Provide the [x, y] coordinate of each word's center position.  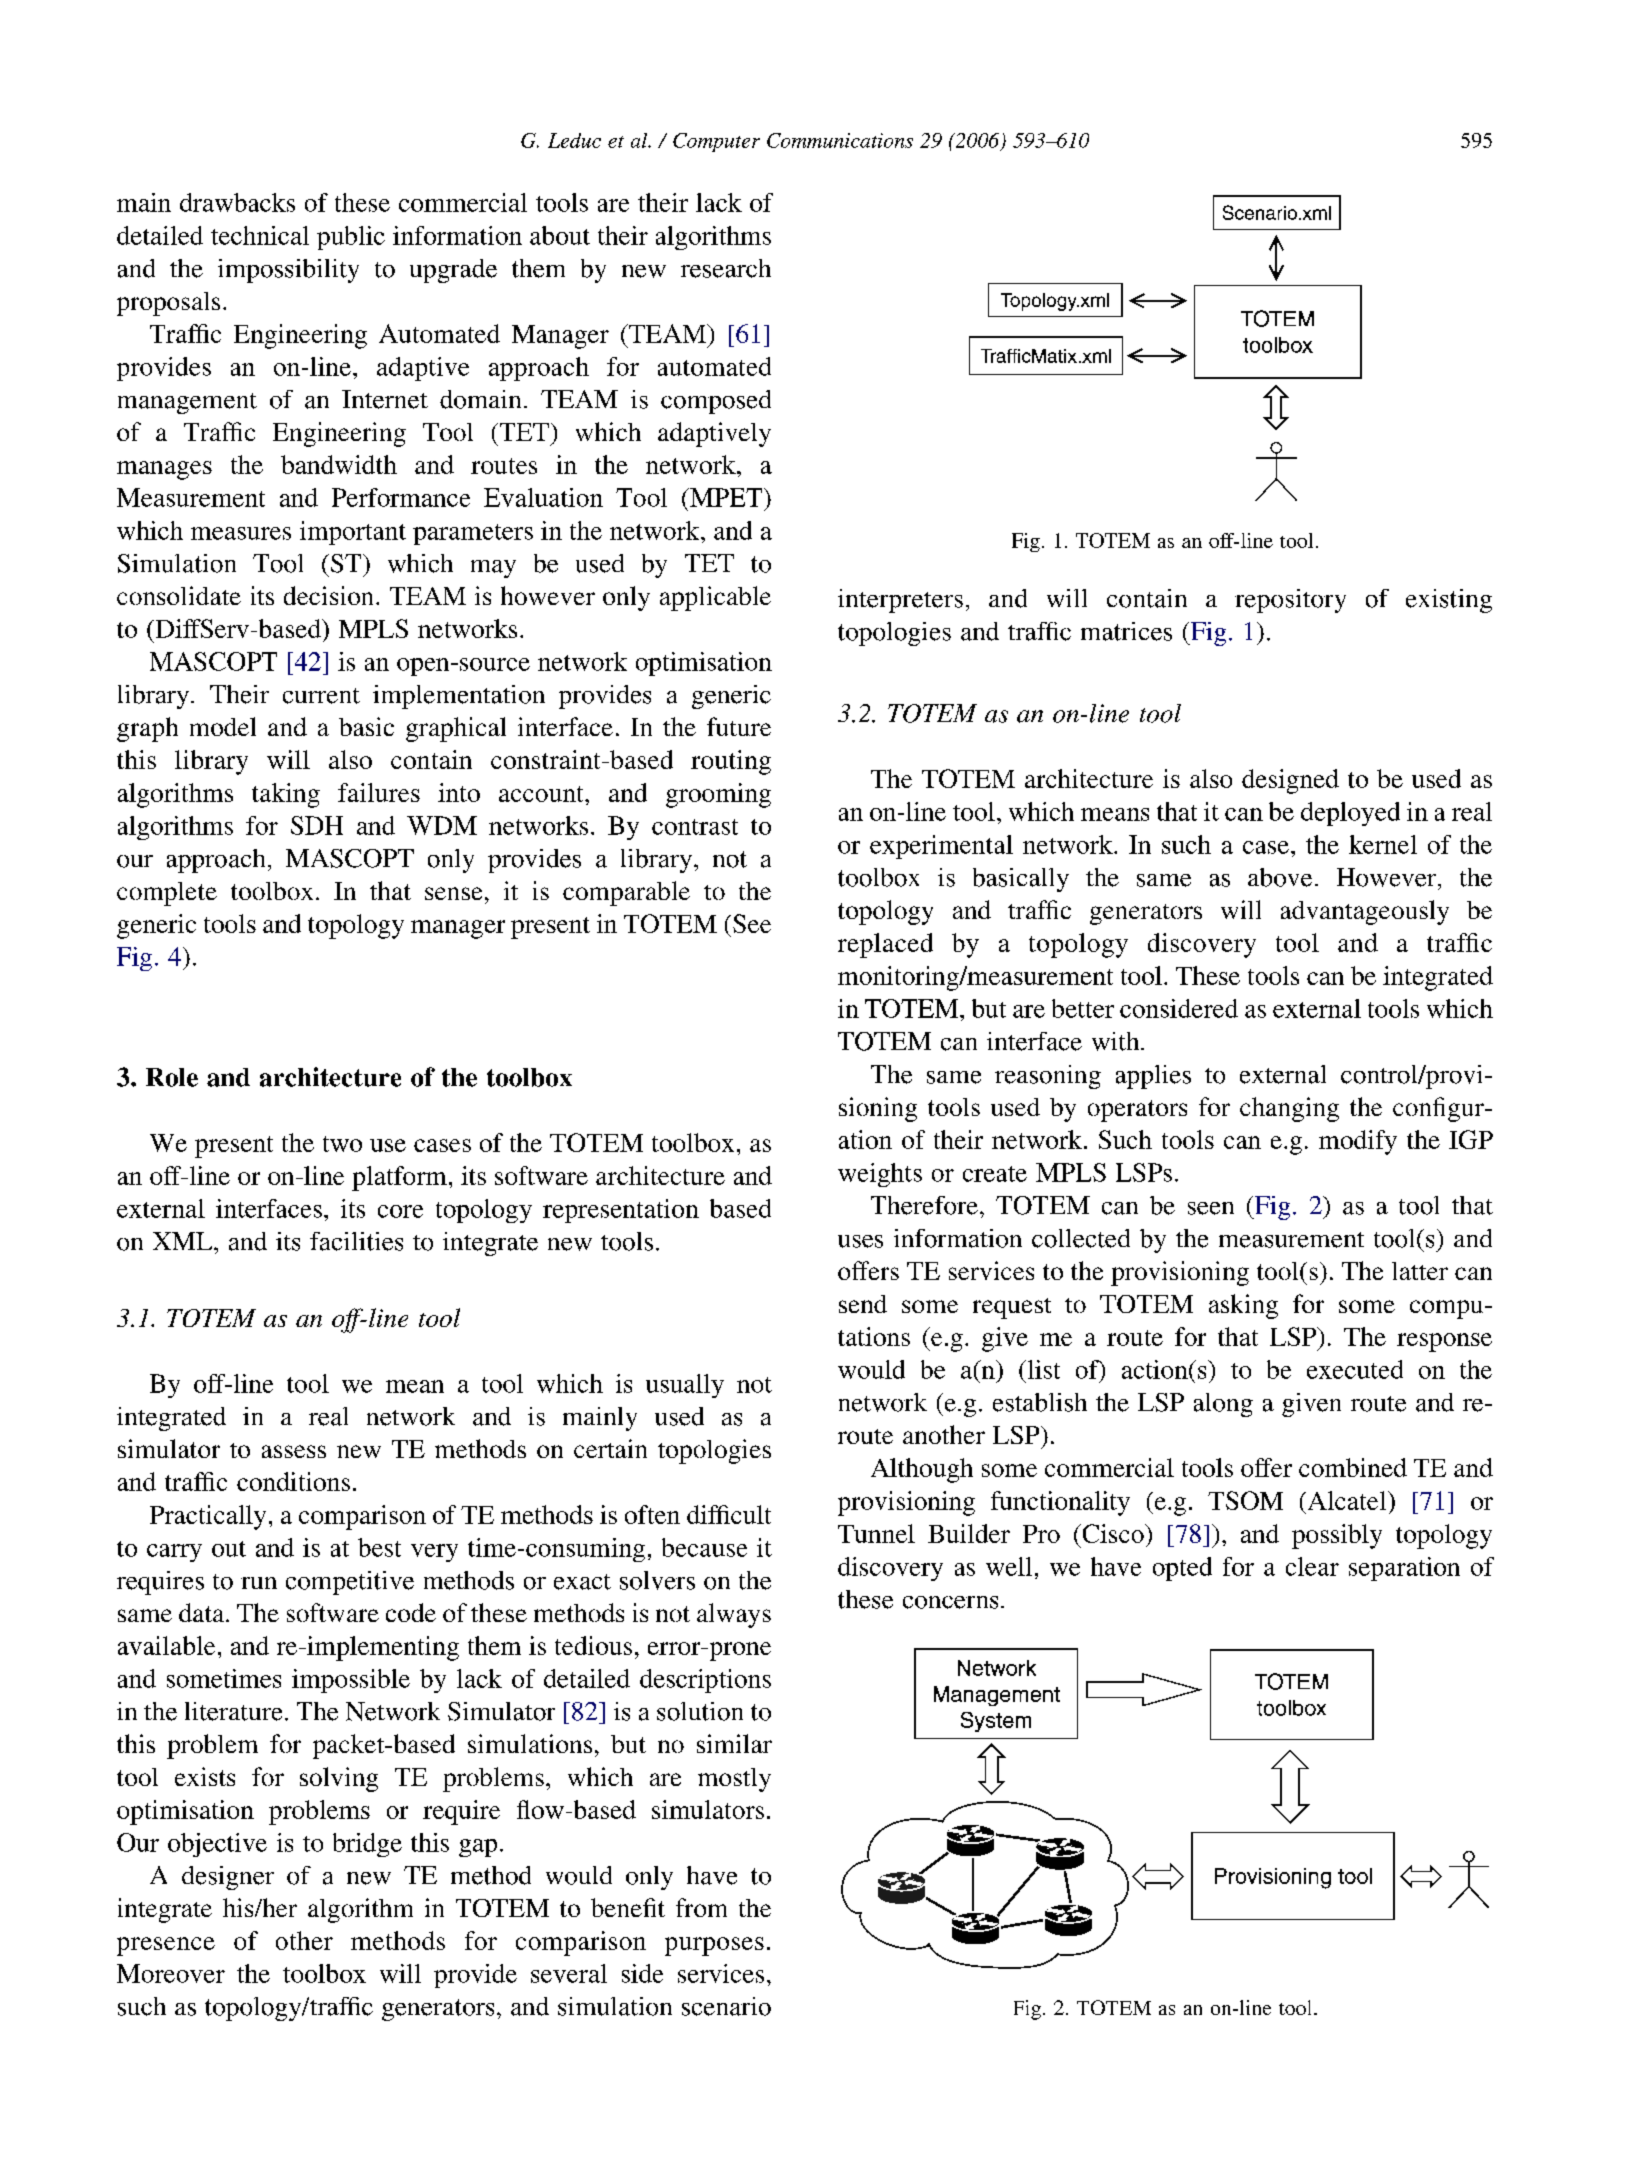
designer [228, 1878]
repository [1290, 601]
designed [1290, 781]
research [726, 268]
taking [286, 795]
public [351, 238]
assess [294, 1451]
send [863, 1304]
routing [731, 762]
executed [1355, 1369]
